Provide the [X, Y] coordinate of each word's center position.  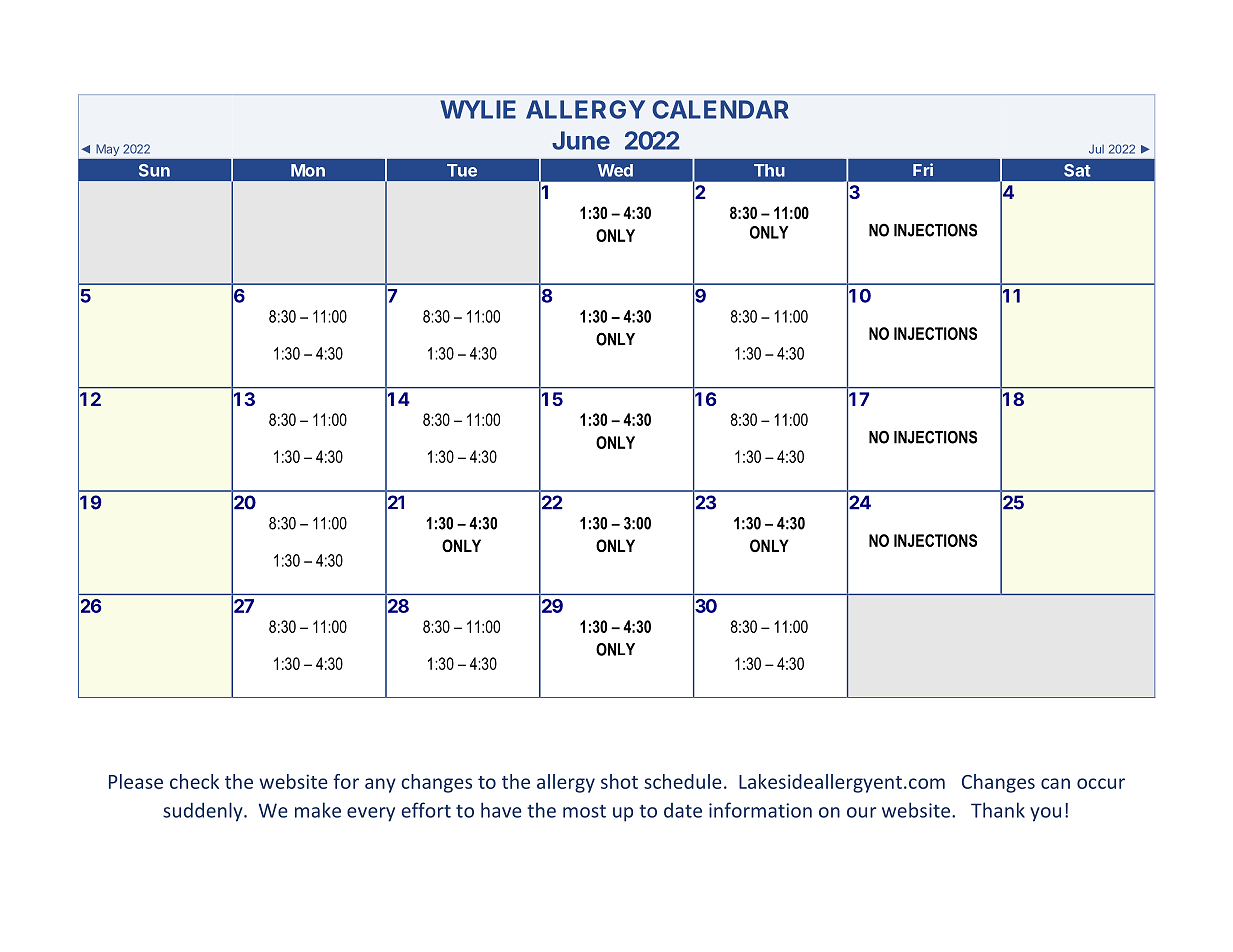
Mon [308, 170]
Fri [923, 169]
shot [619, 781]
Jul [1096, 149]
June [581, 140]
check [194, 781]
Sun [154, 170]
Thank [998, 810]
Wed [615, 170]
